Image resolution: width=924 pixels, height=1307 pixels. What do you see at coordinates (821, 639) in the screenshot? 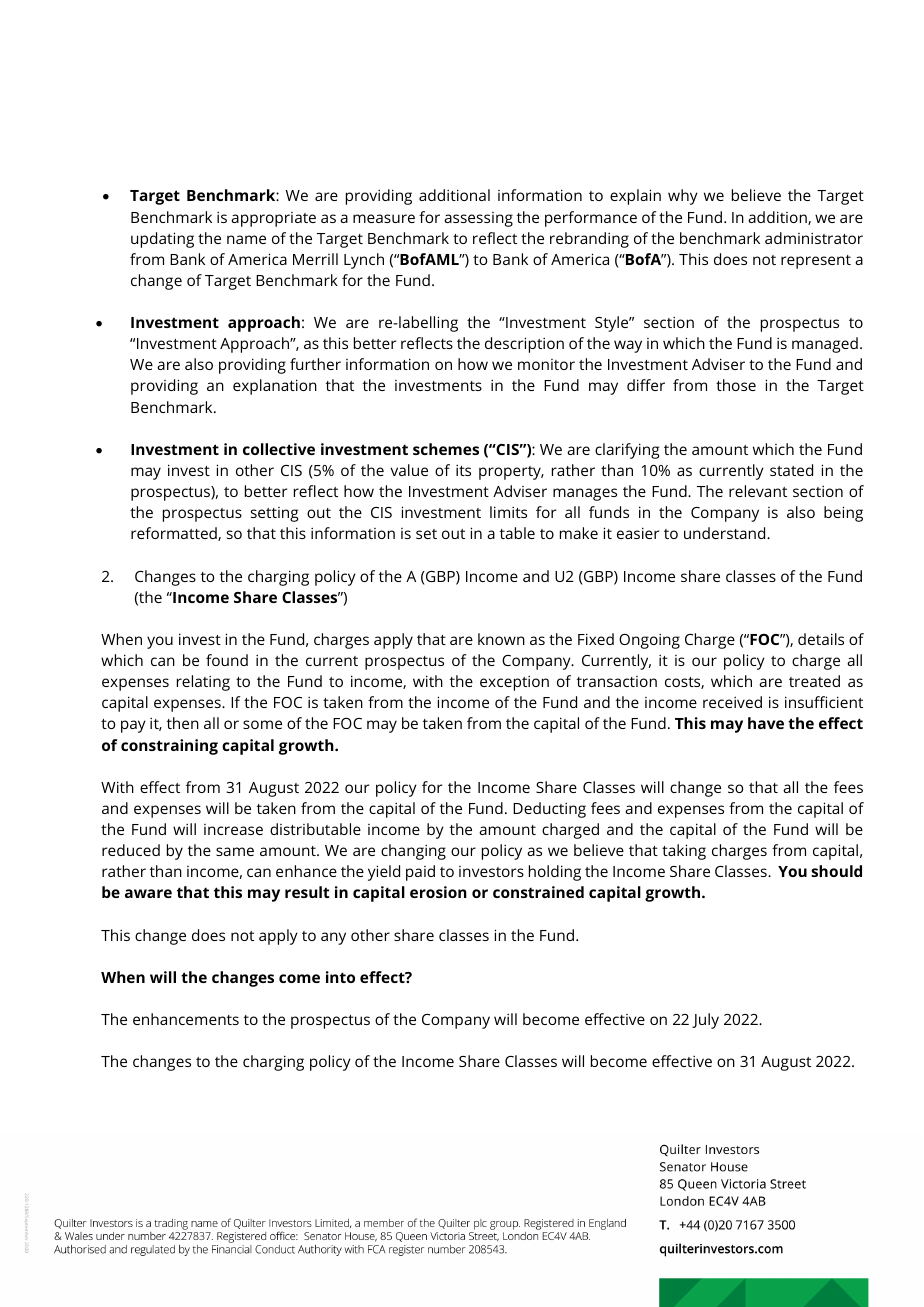
I see `details` at bounding box center [821, 639].
